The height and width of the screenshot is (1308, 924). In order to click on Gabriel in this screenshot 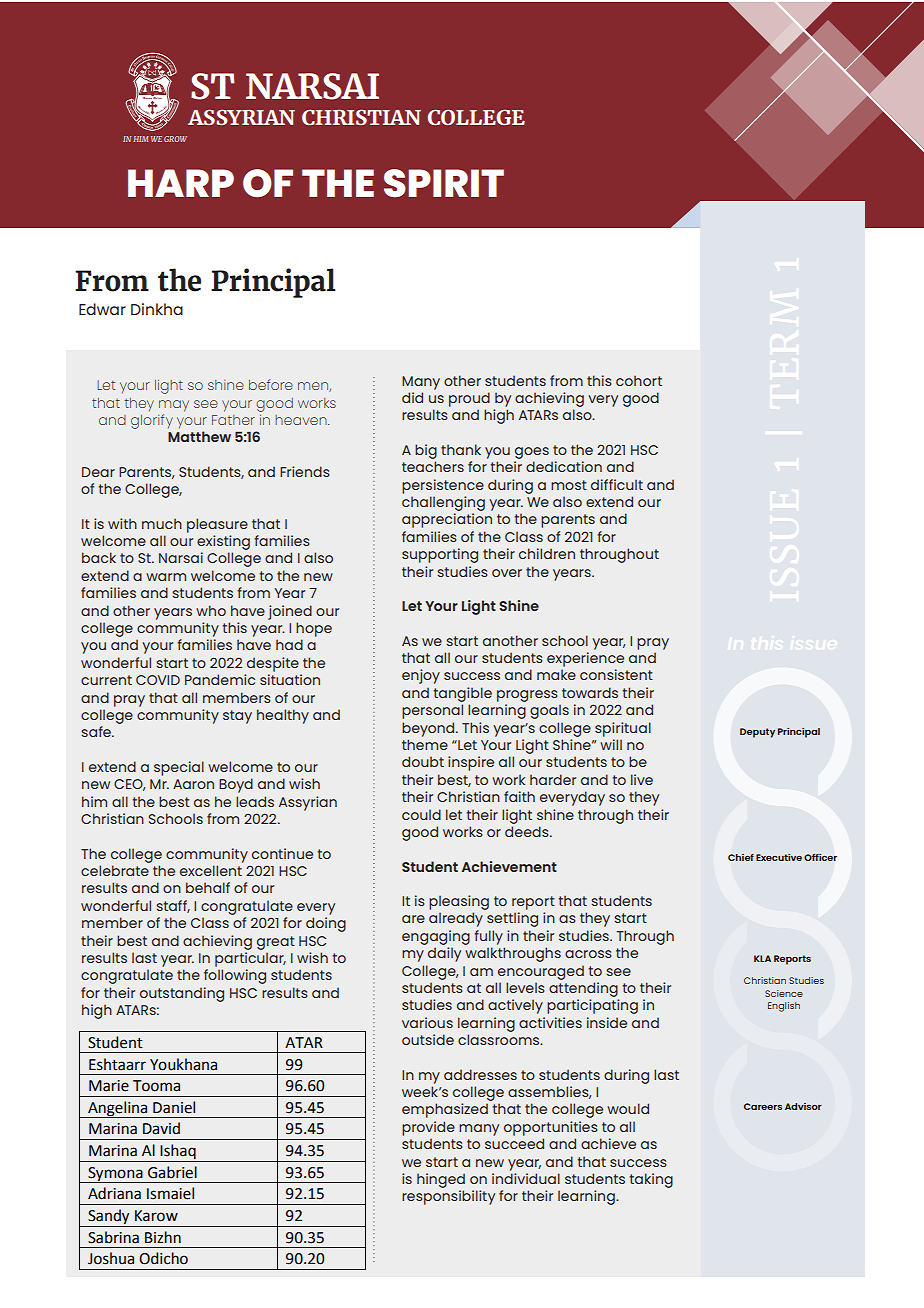, I will do `click(172, 1172)`.
